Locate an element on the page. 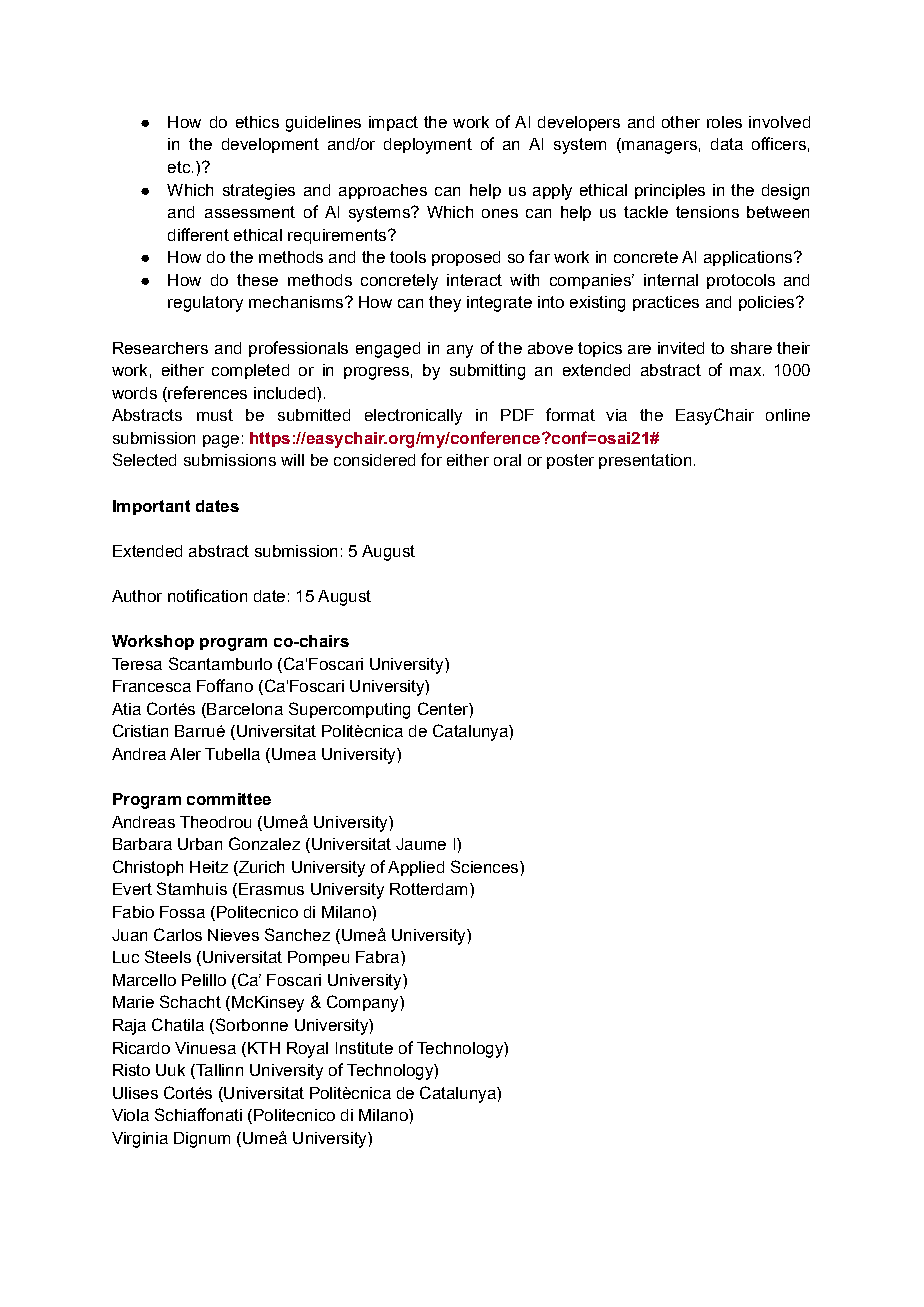 This page has height=1307, width=924. Tallinn is located at coordinates (218, 1071).
